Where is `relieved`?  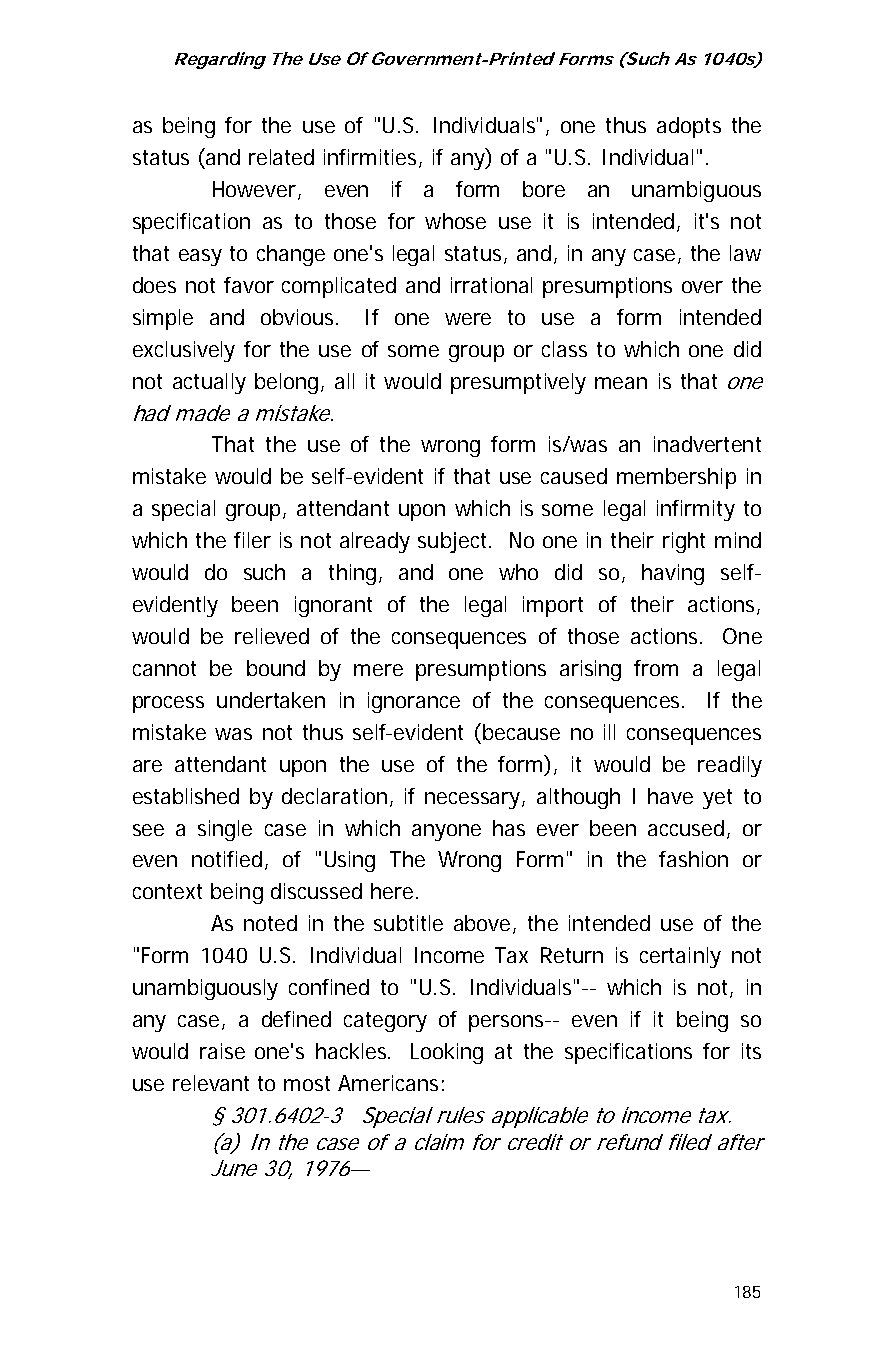
relieved is located at coordinates (272, 636).
